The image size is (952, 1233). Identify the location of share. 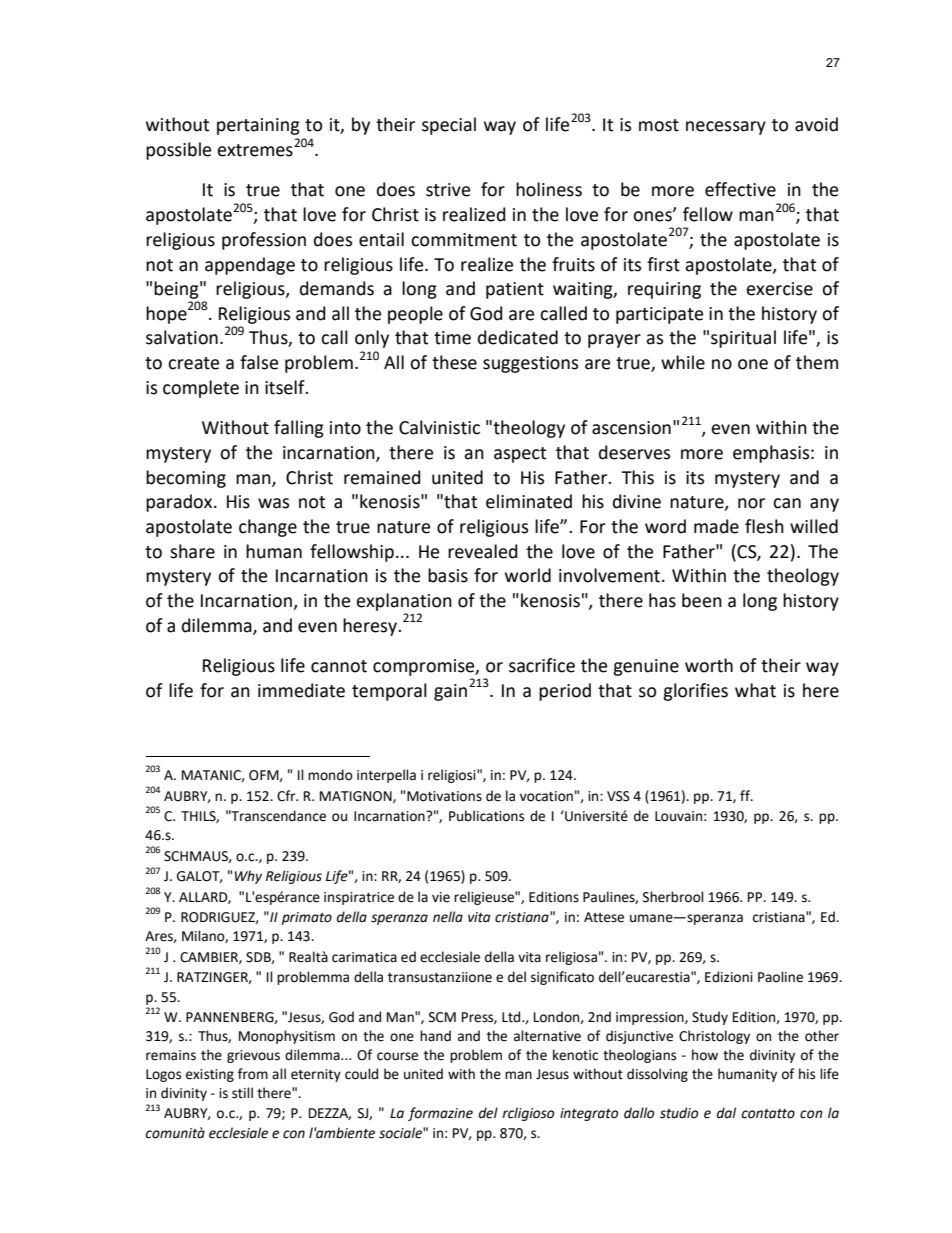
(192, 551).
